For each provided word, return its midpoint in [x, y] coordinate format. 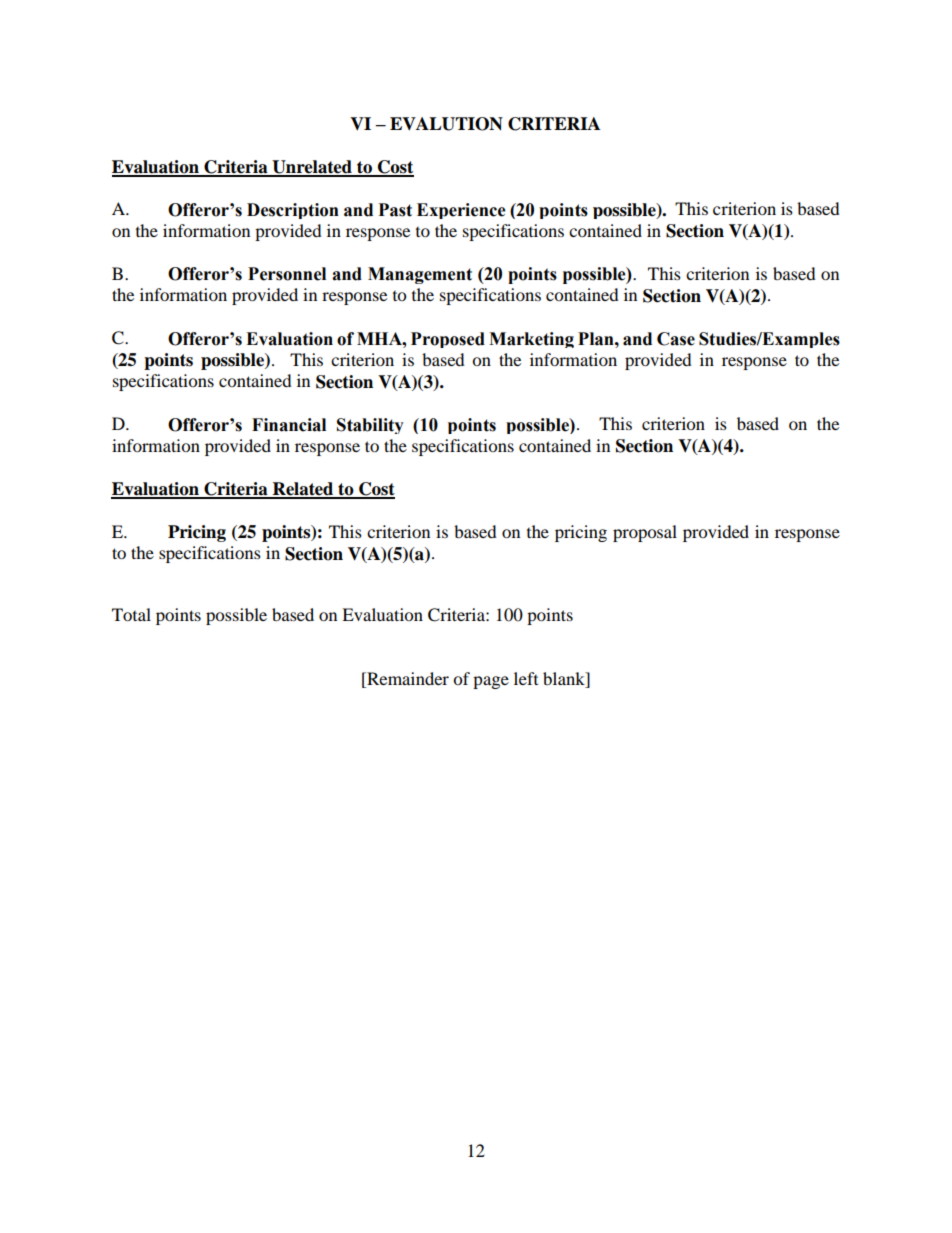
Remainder [407, 680]
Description [293, 211]
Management [420, 275]
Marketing [531, 340]
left [526, 678]
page [491, 682]
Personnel [287, 274]
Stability [370, 426]
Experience [461, 211]
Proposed [448, 340]
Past [395, 210]
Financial [289, 425]
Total [131, 614]
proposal [645, 533]
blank [565, 680]
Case [676, 339]
